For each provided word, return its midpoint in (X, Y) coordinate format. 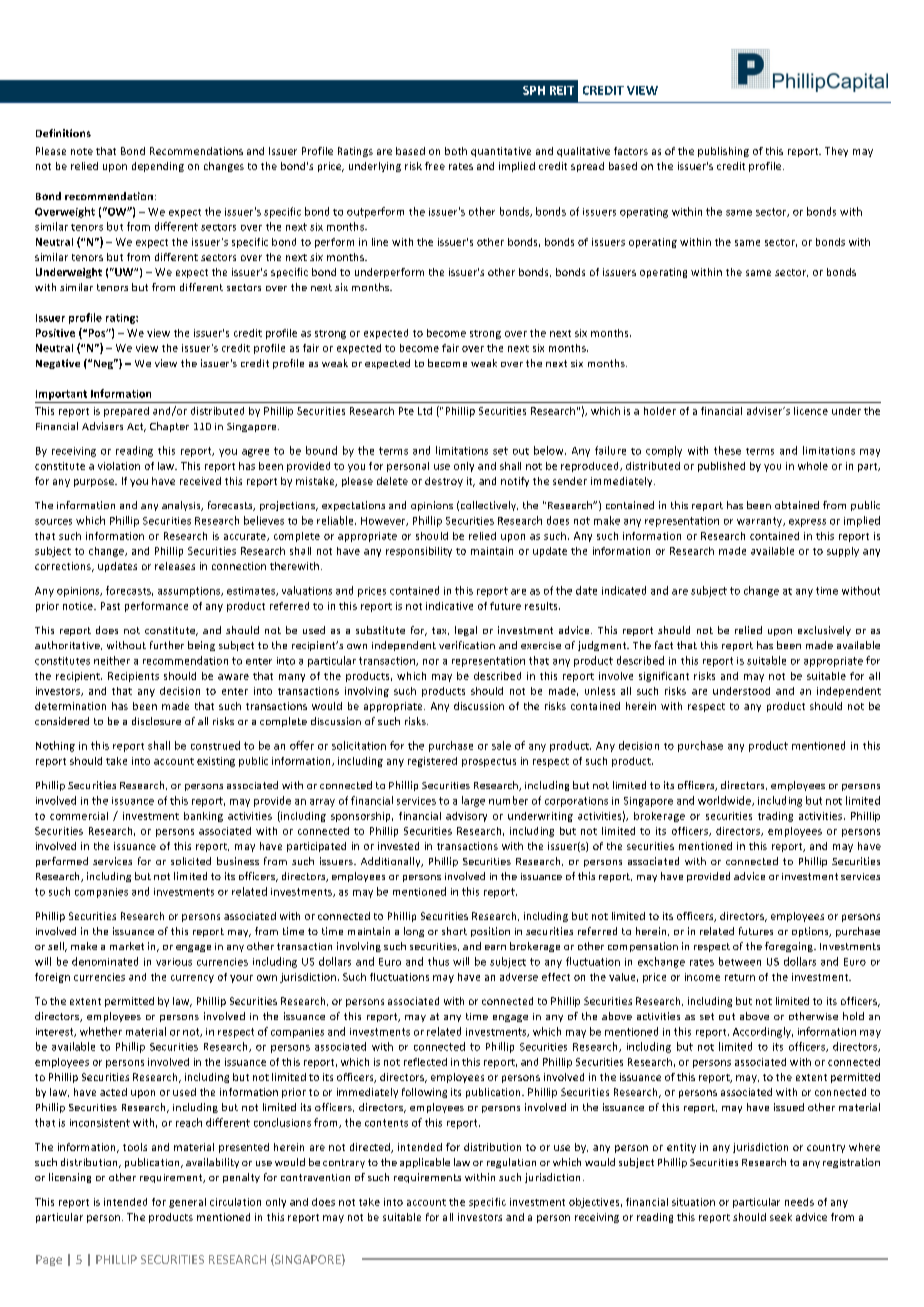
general (187, 1203)
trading (775, 817)
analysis (182, 506)
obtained (797, 505)
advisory (466, 817)
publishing (723, 152)
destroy (444, 482)
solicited (191, 861)
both (456, 151)
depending (158, 167)
